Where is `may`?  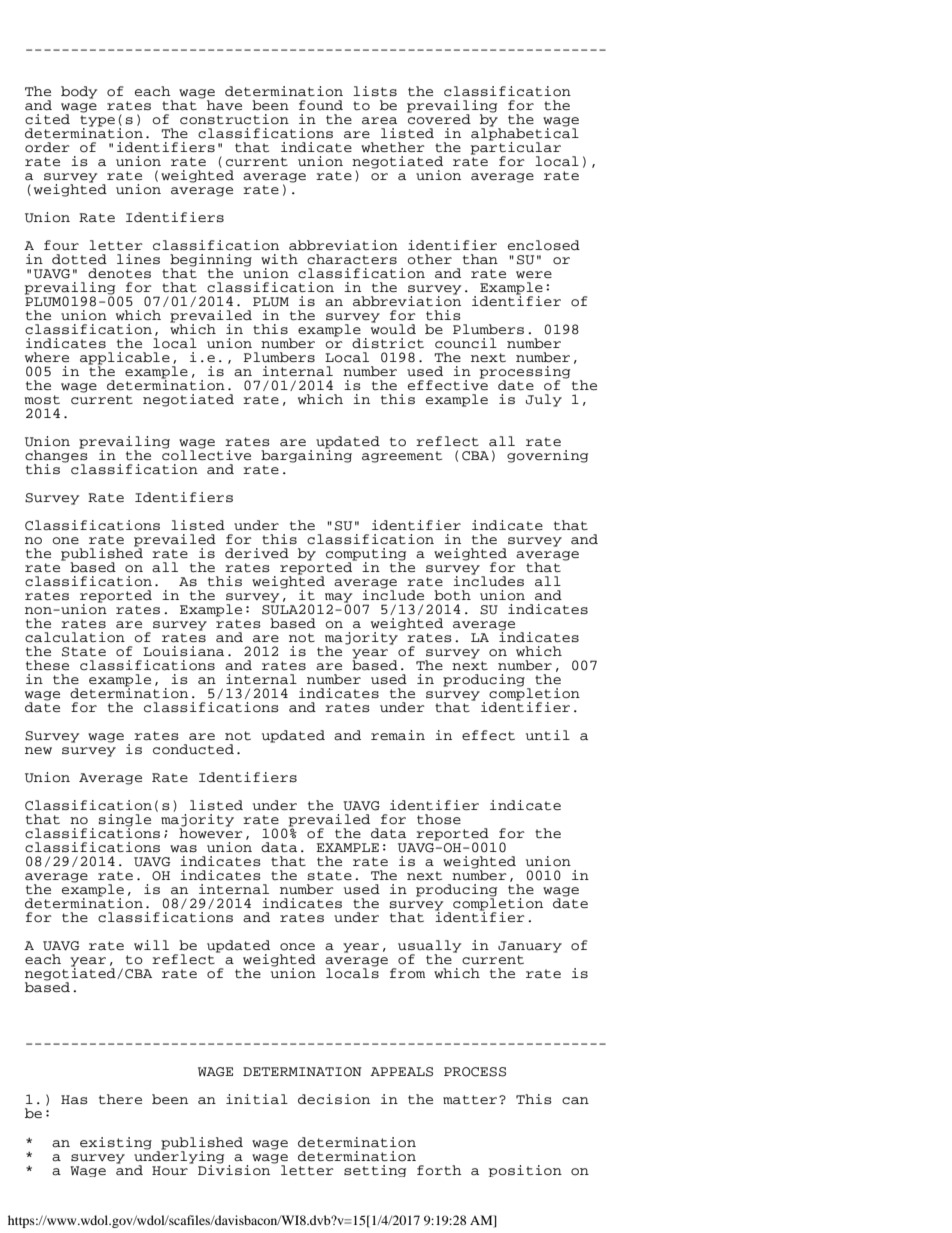
may is located at coordinates (338, 599).
